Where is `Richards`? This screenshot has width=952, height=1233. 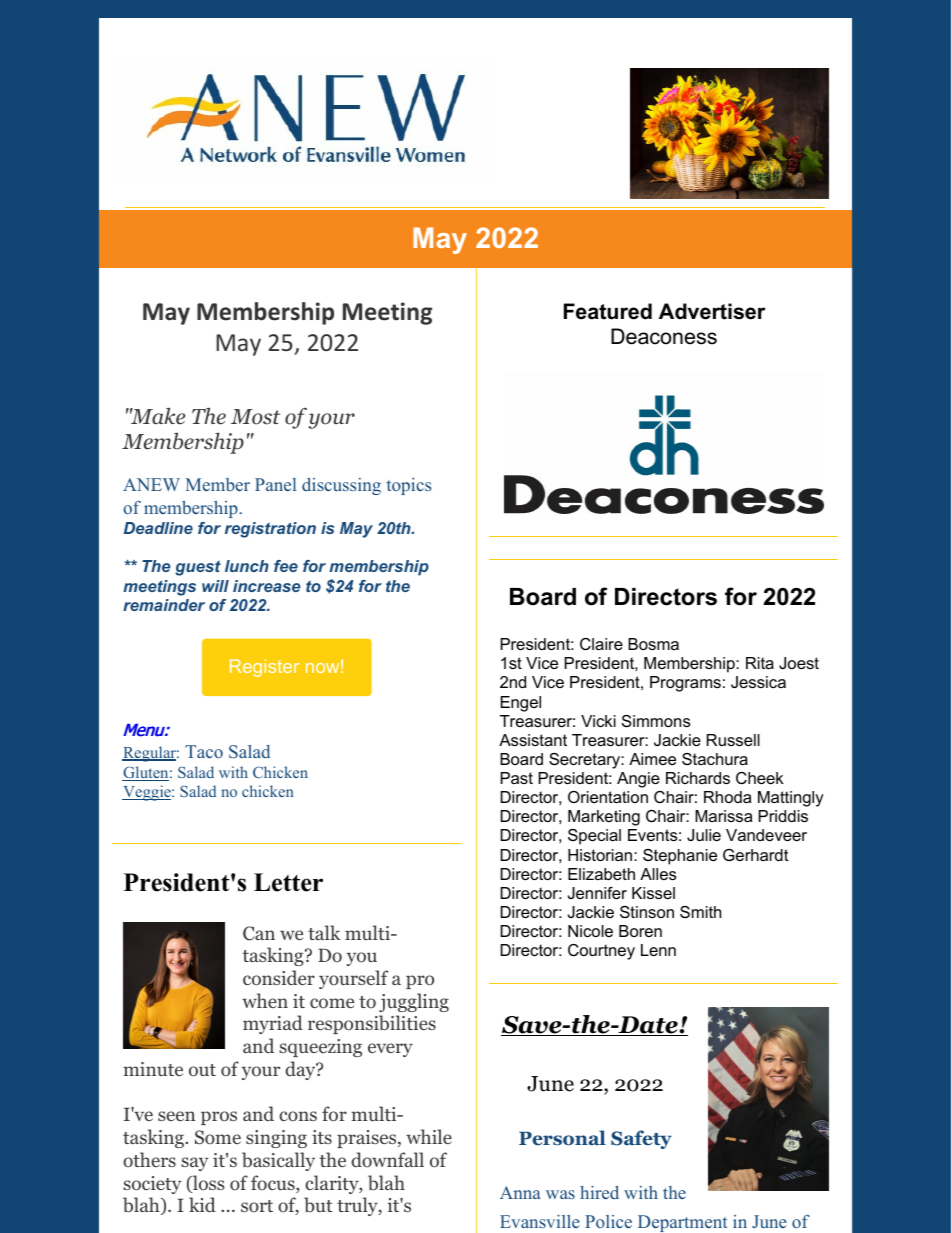 Richards is located at coordinates (698, 778).
